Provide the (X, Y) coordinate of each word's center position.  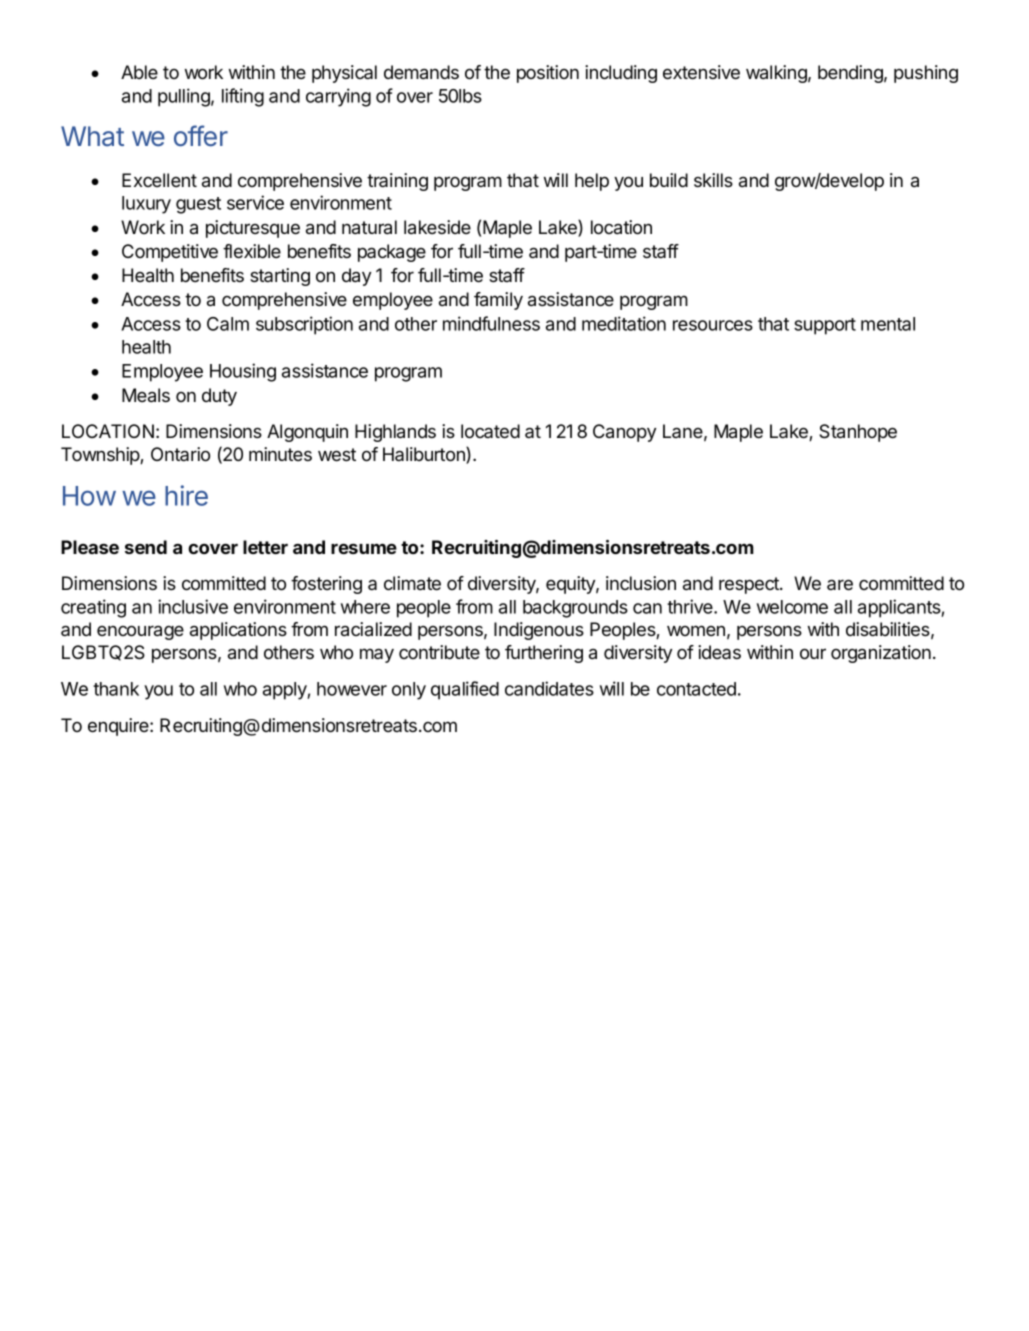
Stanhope (858, 433)
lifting (243, 97)
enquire (119, 727)
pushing (926, 74)
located (490, 431)
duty (219, 397)
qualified (465, 690)
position (548, 74)
